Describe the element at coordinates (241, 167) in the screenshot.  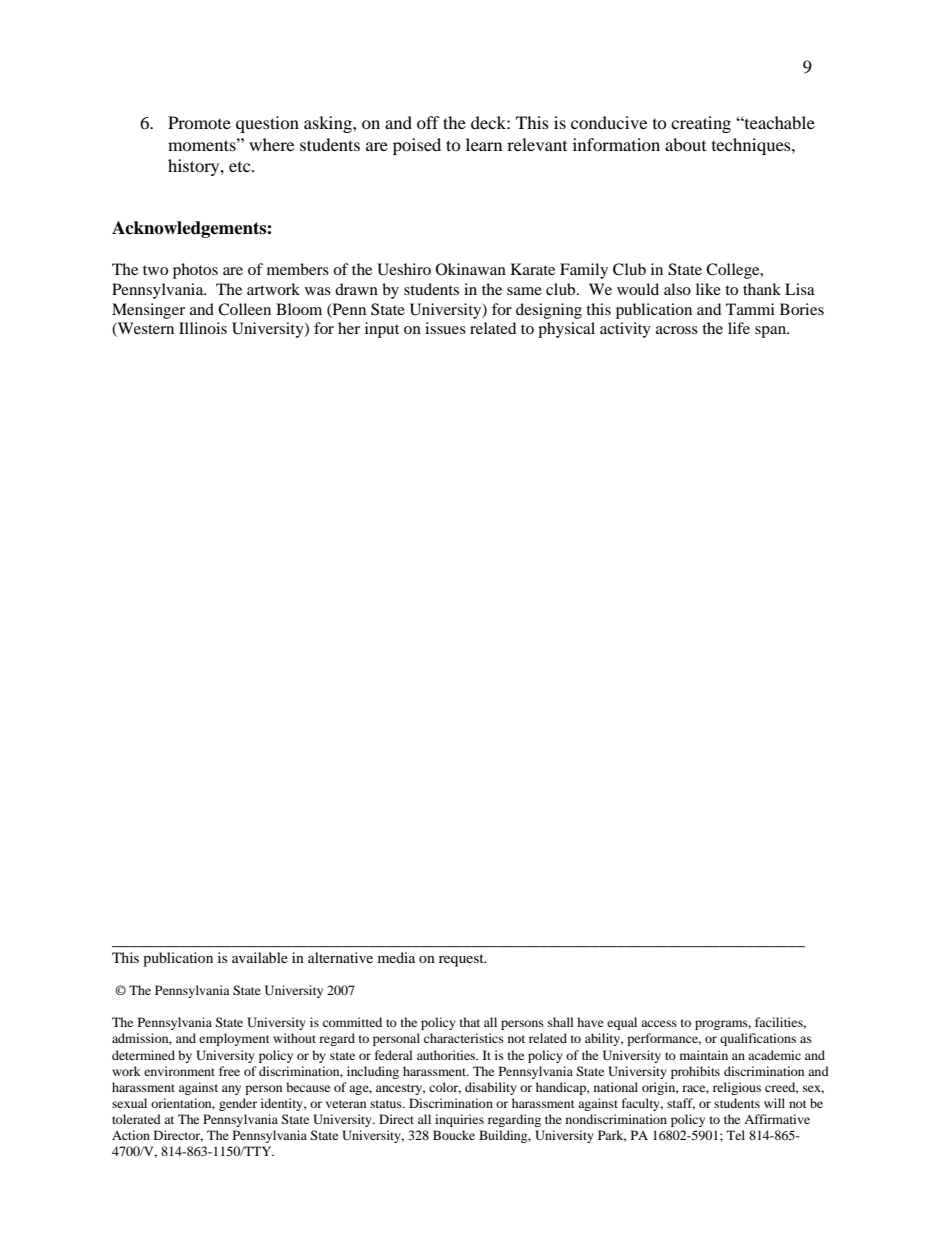
I see `etc` at that location.
